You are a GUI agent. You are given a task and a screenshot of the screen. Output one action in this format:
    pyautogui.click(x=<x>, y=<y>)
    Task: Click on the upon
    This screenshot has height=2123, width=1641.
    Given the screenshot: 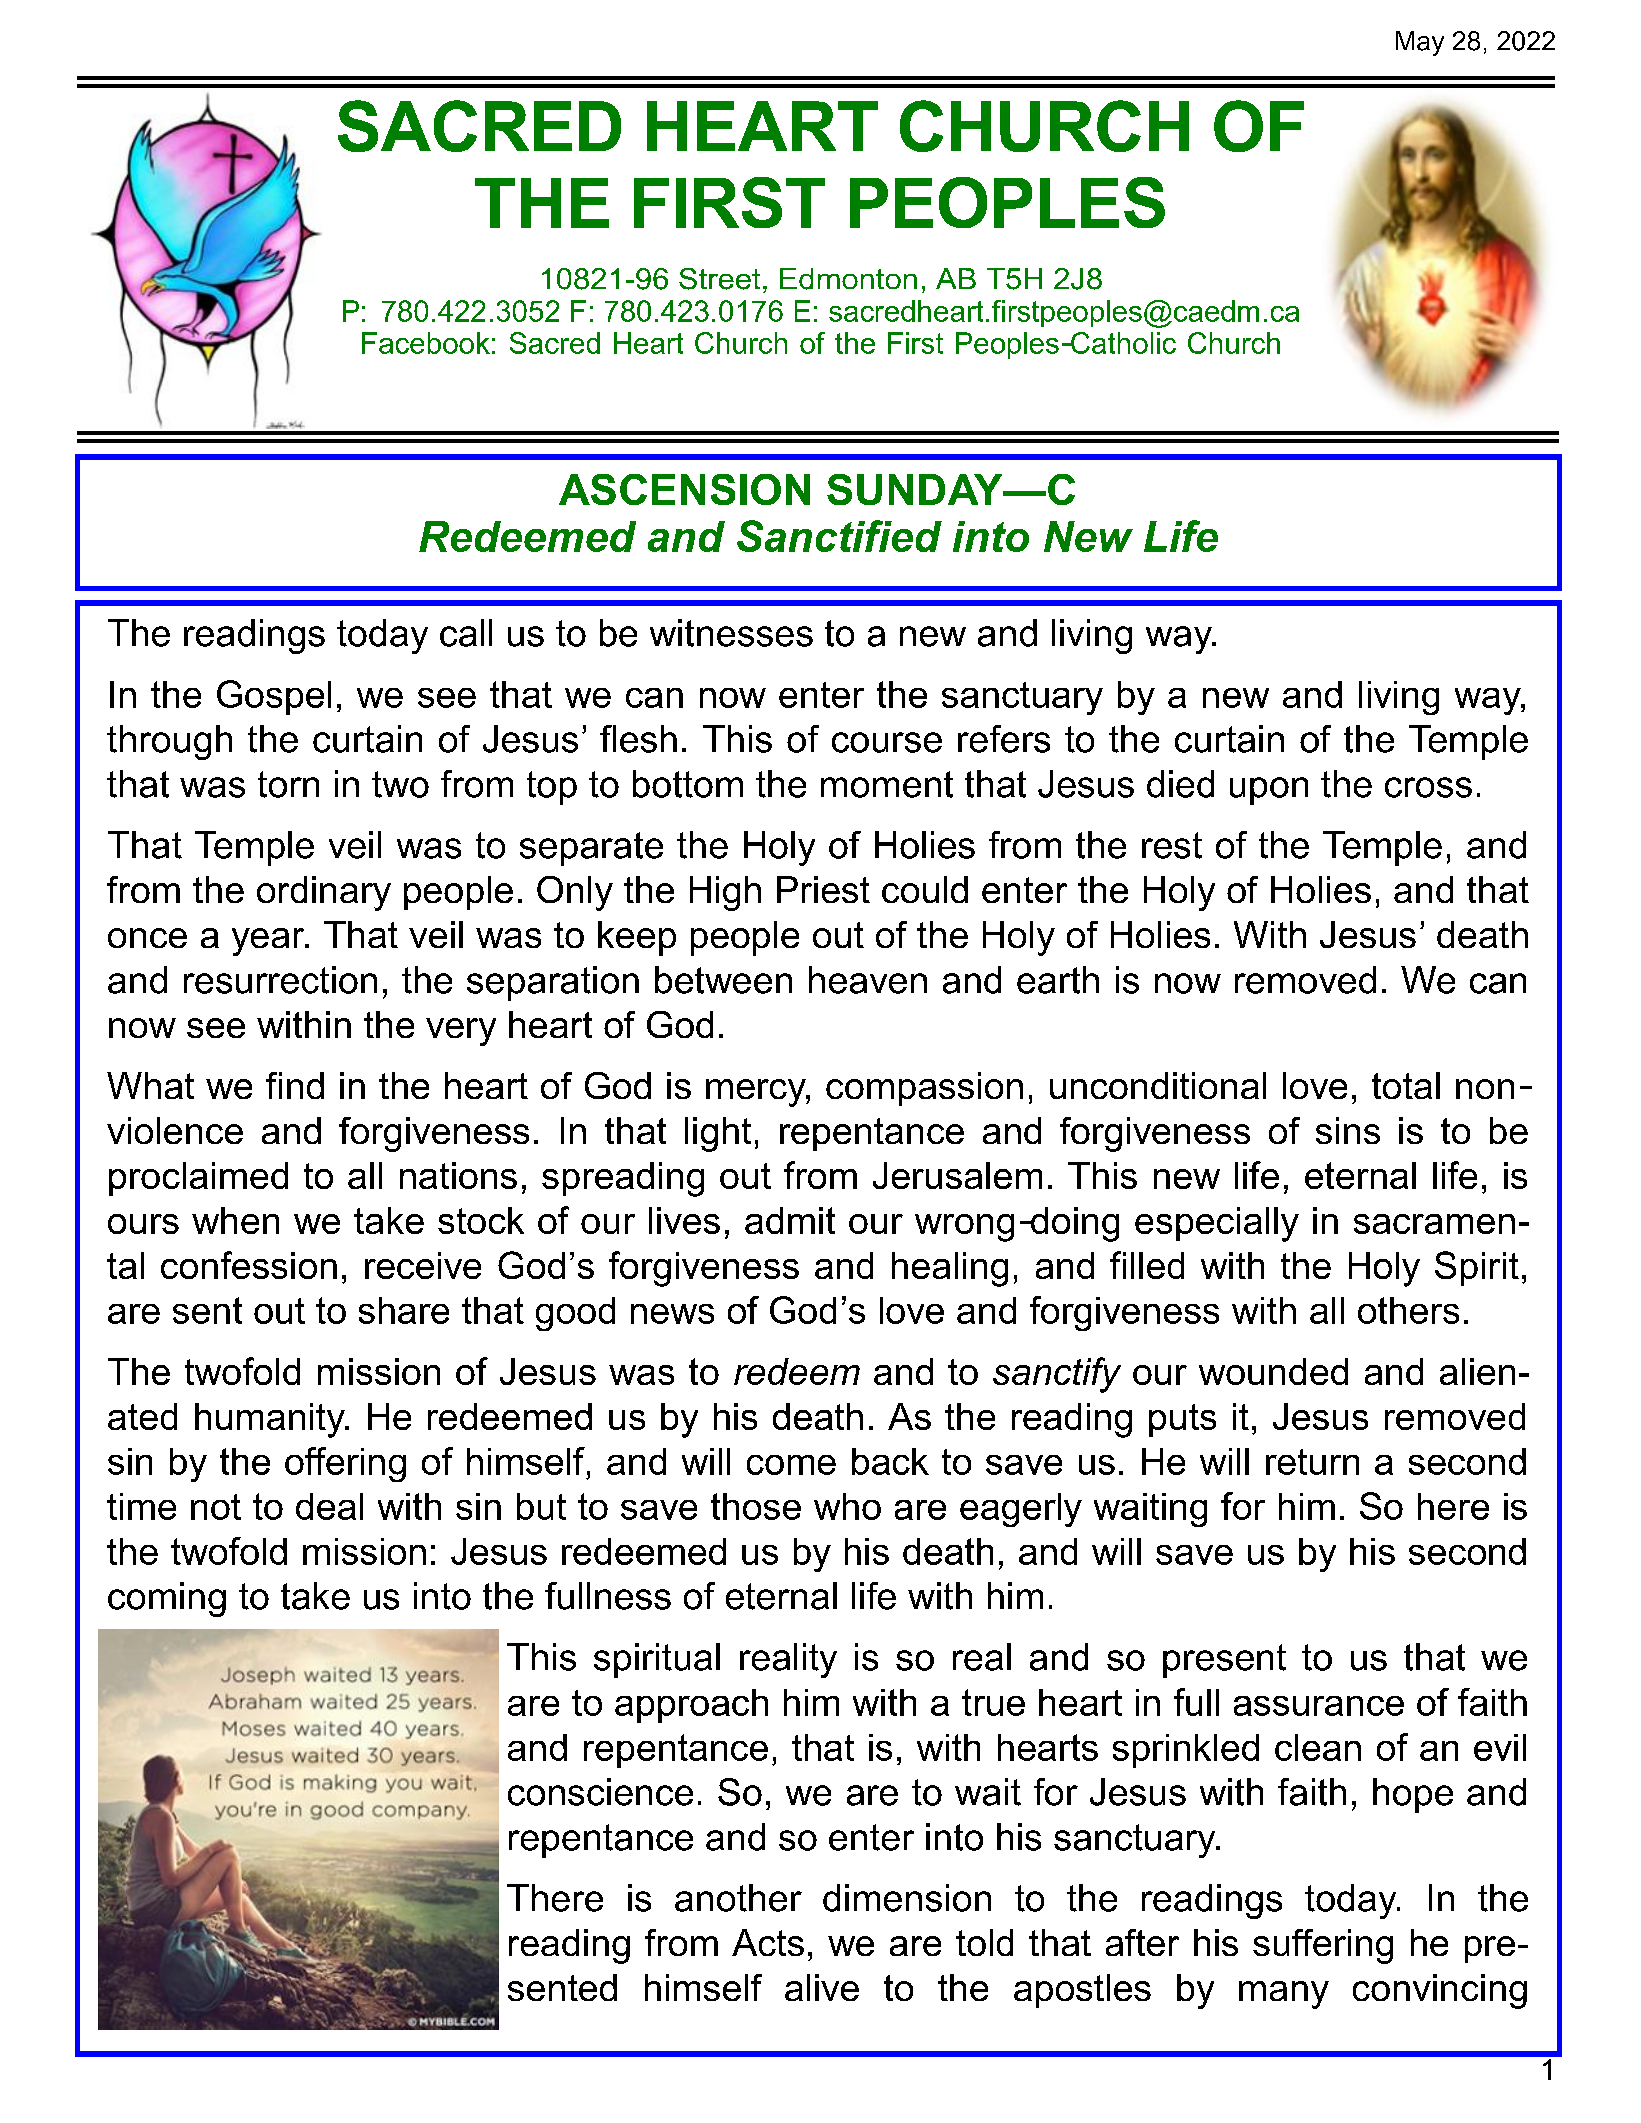 What is the action you would take?
    pyautogui.click(x=1269, y=791)
